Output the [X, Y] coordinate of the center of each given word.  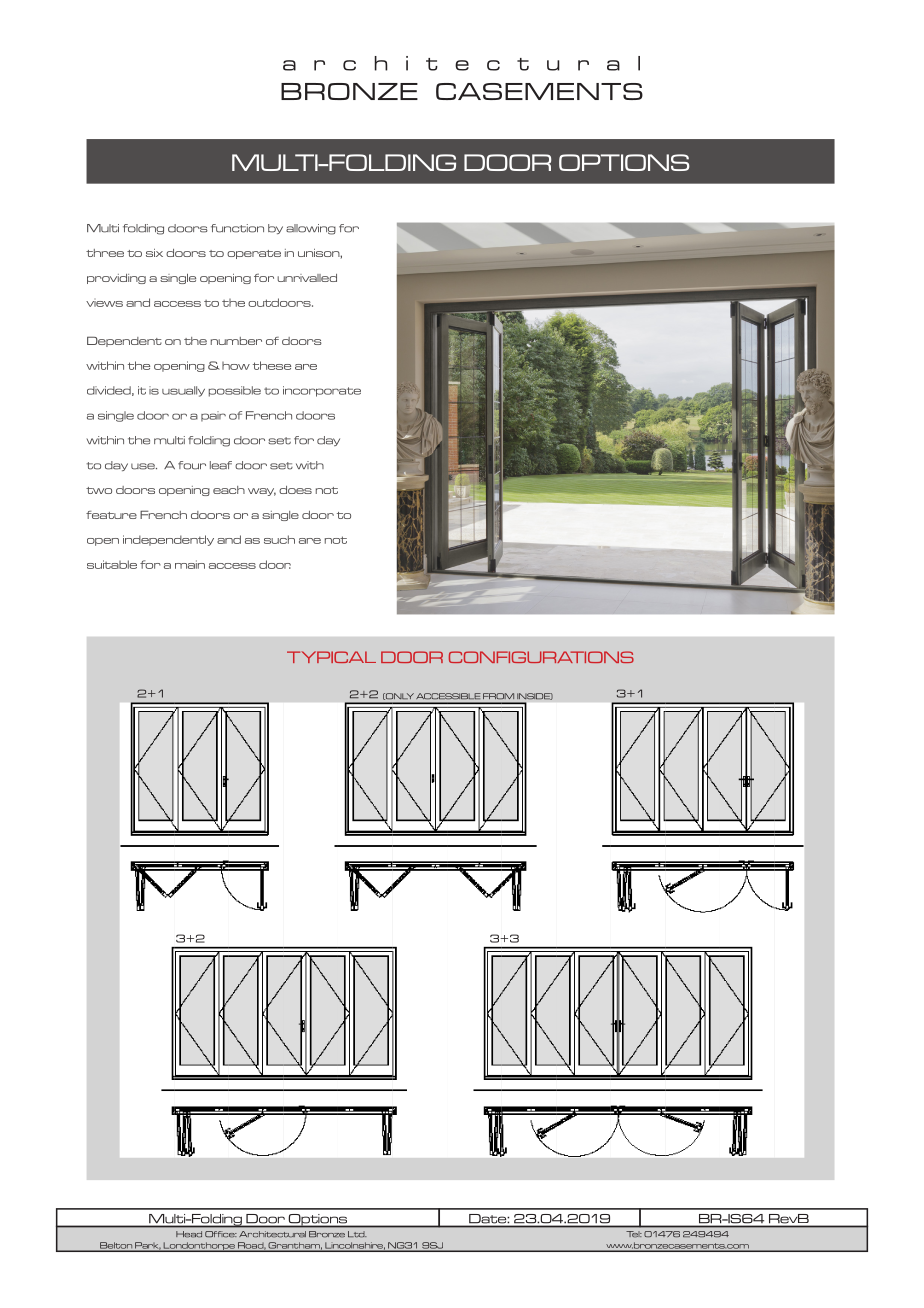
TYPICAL [331, 657]
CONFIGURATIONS [541, 657]
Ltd [357, 1234]
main [190, 564]
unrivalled [307, 278]
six [154, 253]
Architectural [272, 1234]
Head [189, 1234]
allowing [311, 229]
